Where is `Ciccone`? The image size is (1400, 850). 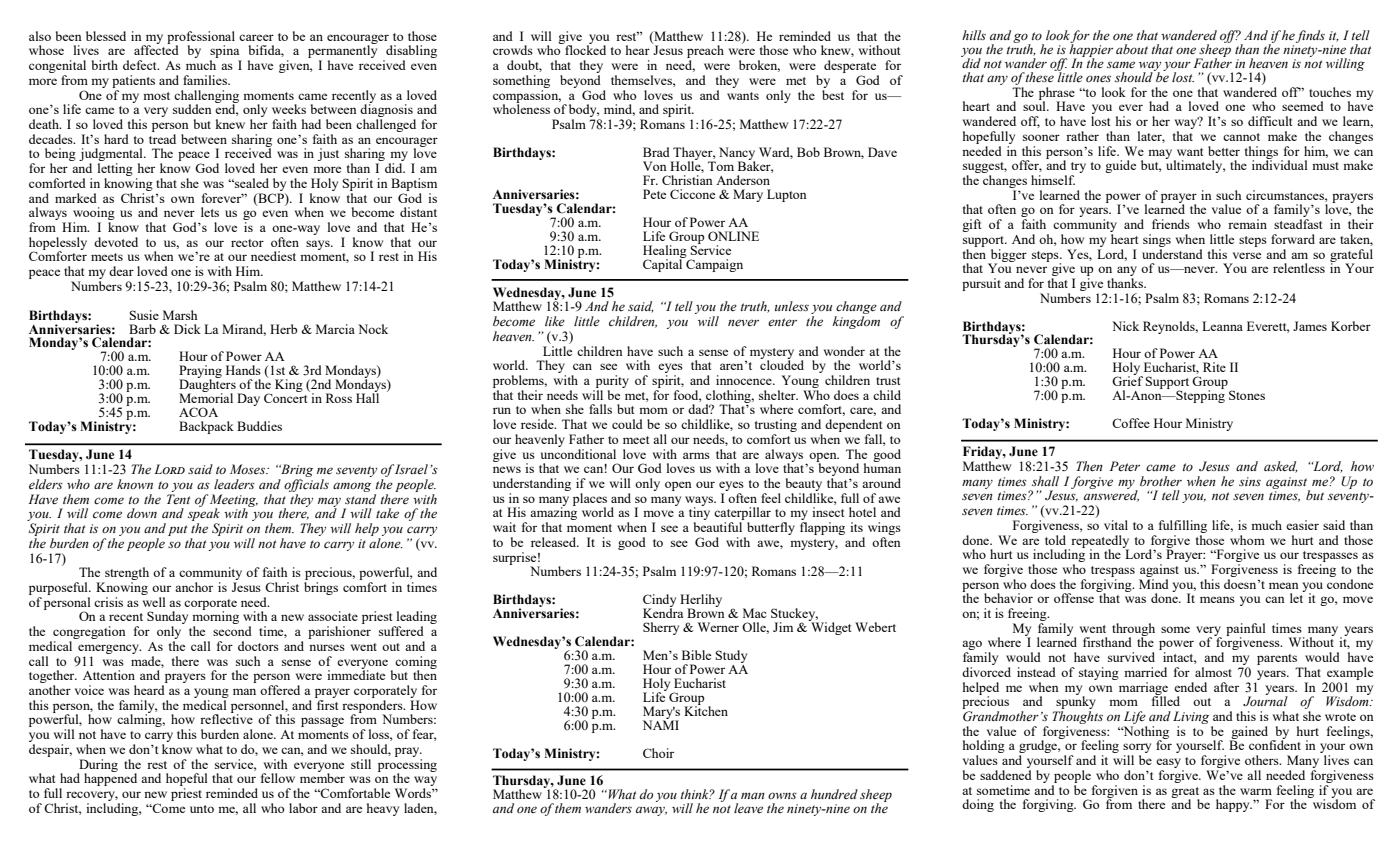
Ciccone is located at coordinates (692, 194).
